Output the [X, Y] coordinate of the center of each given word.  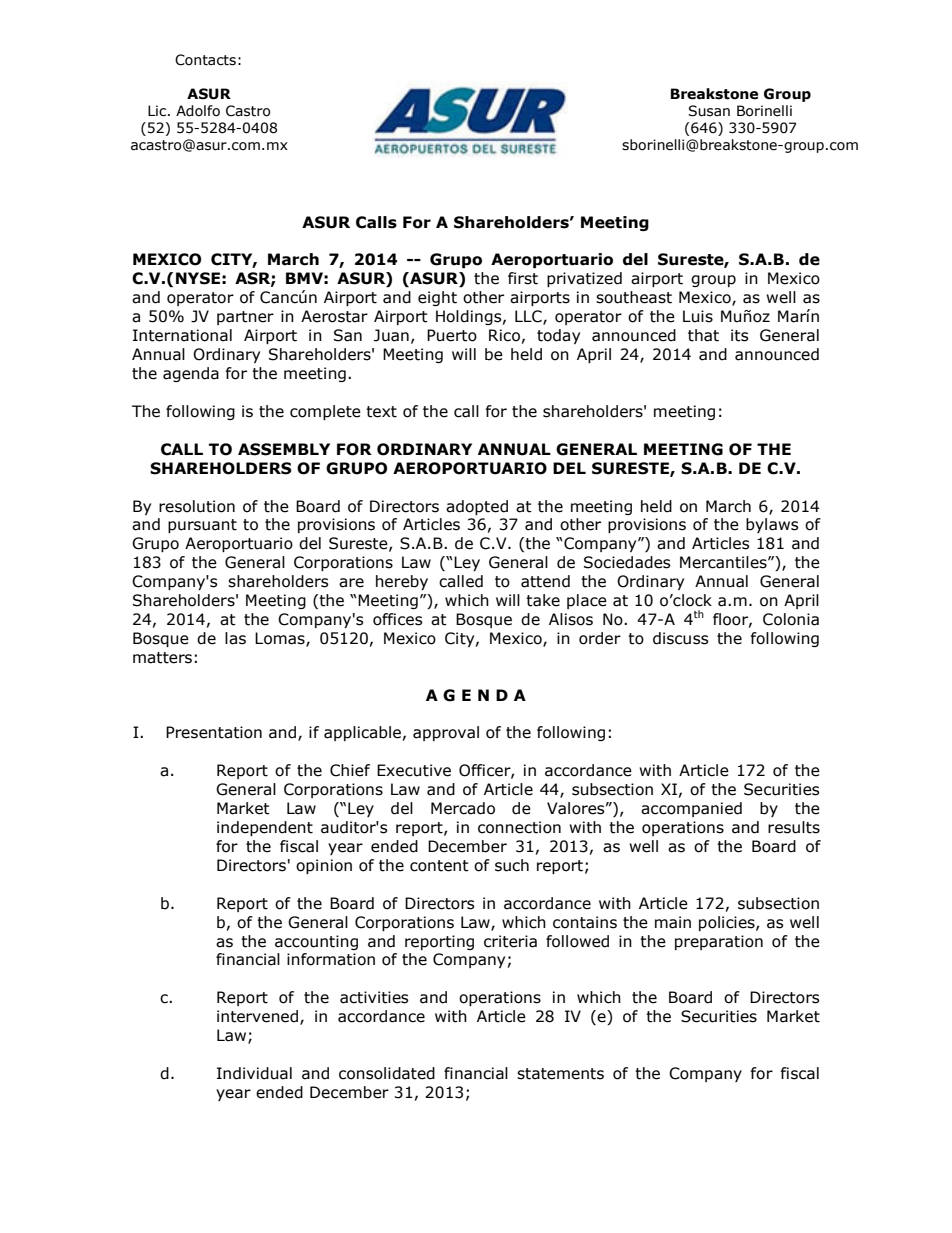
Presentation [214, 732]
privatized [584, 279]
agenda [191, 374]
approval [446, 733]
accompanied [691, 809]
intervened [257, 1016]
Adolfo [198, 111]
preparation [719, 942]
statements [560, 1074]
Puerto [452, 335]
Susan [709, 111]
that [703, 335]
